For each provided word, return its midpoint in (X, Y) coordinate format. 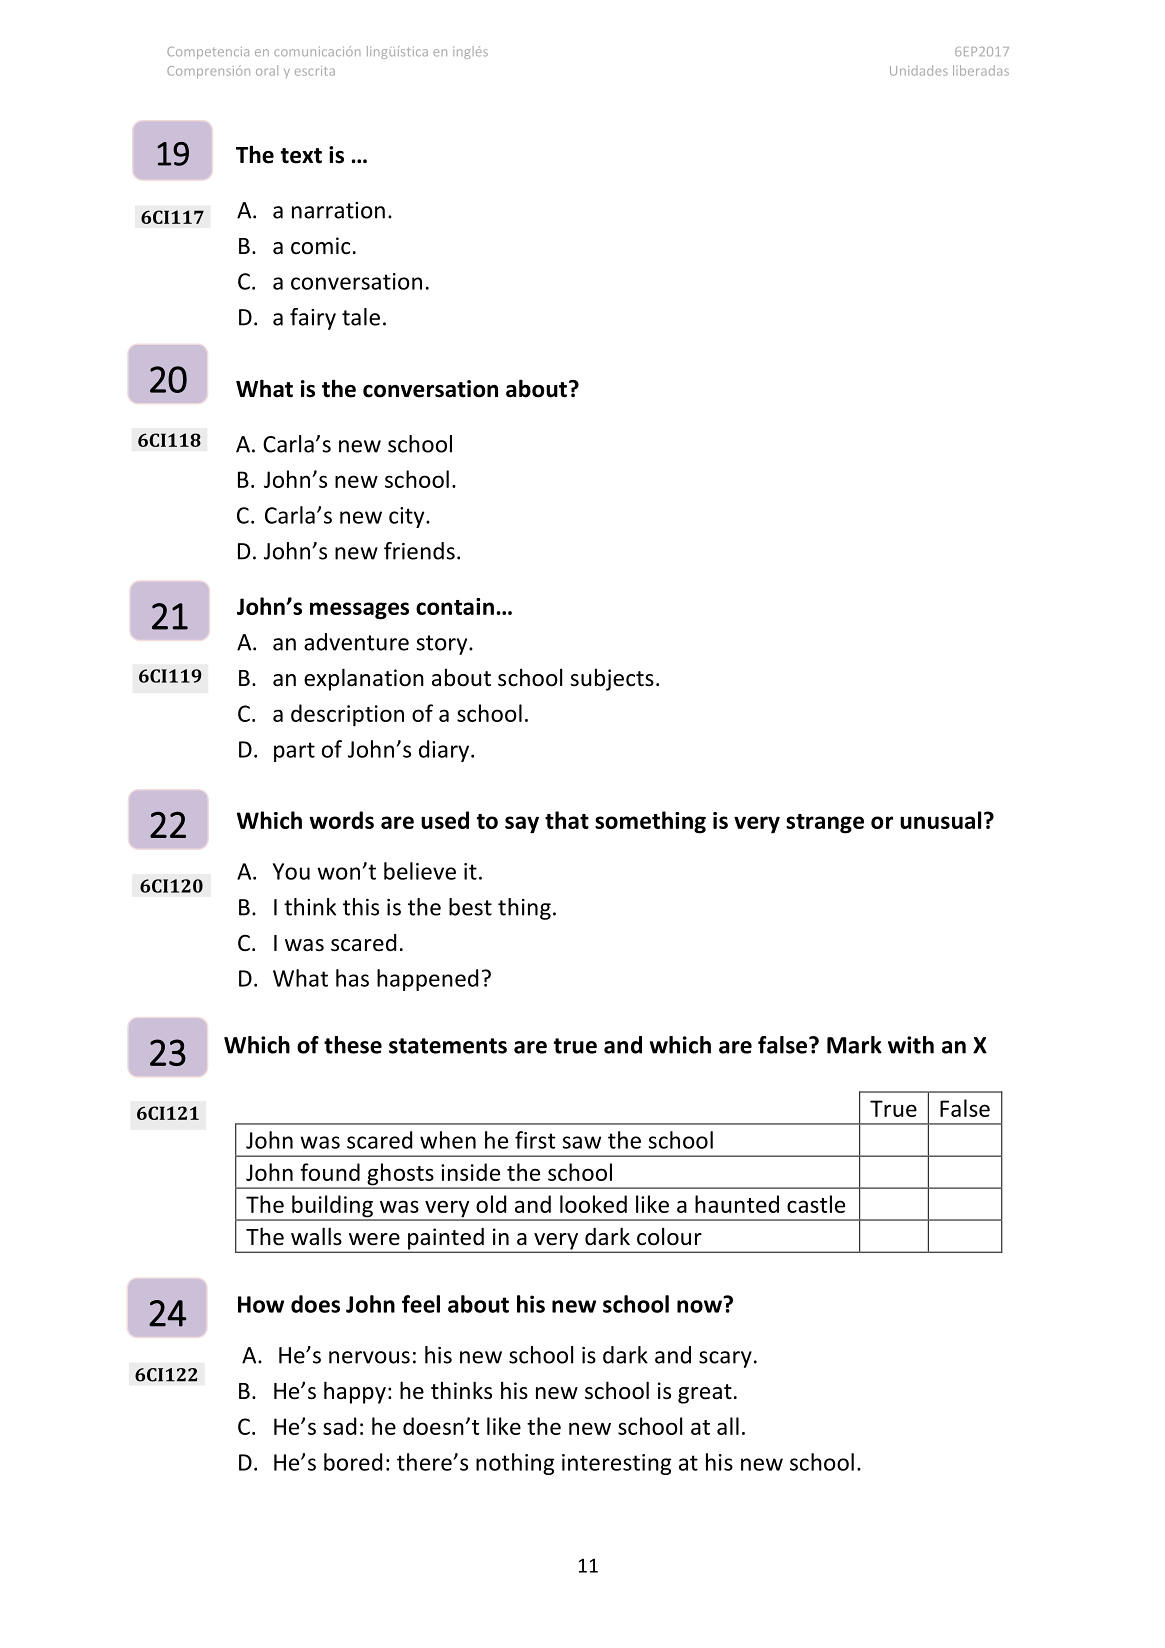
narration (338, 210)
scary (725, 1359)
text (301, 156)
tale (361, 317)
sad (339, 1426)
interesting (616, 1464)
